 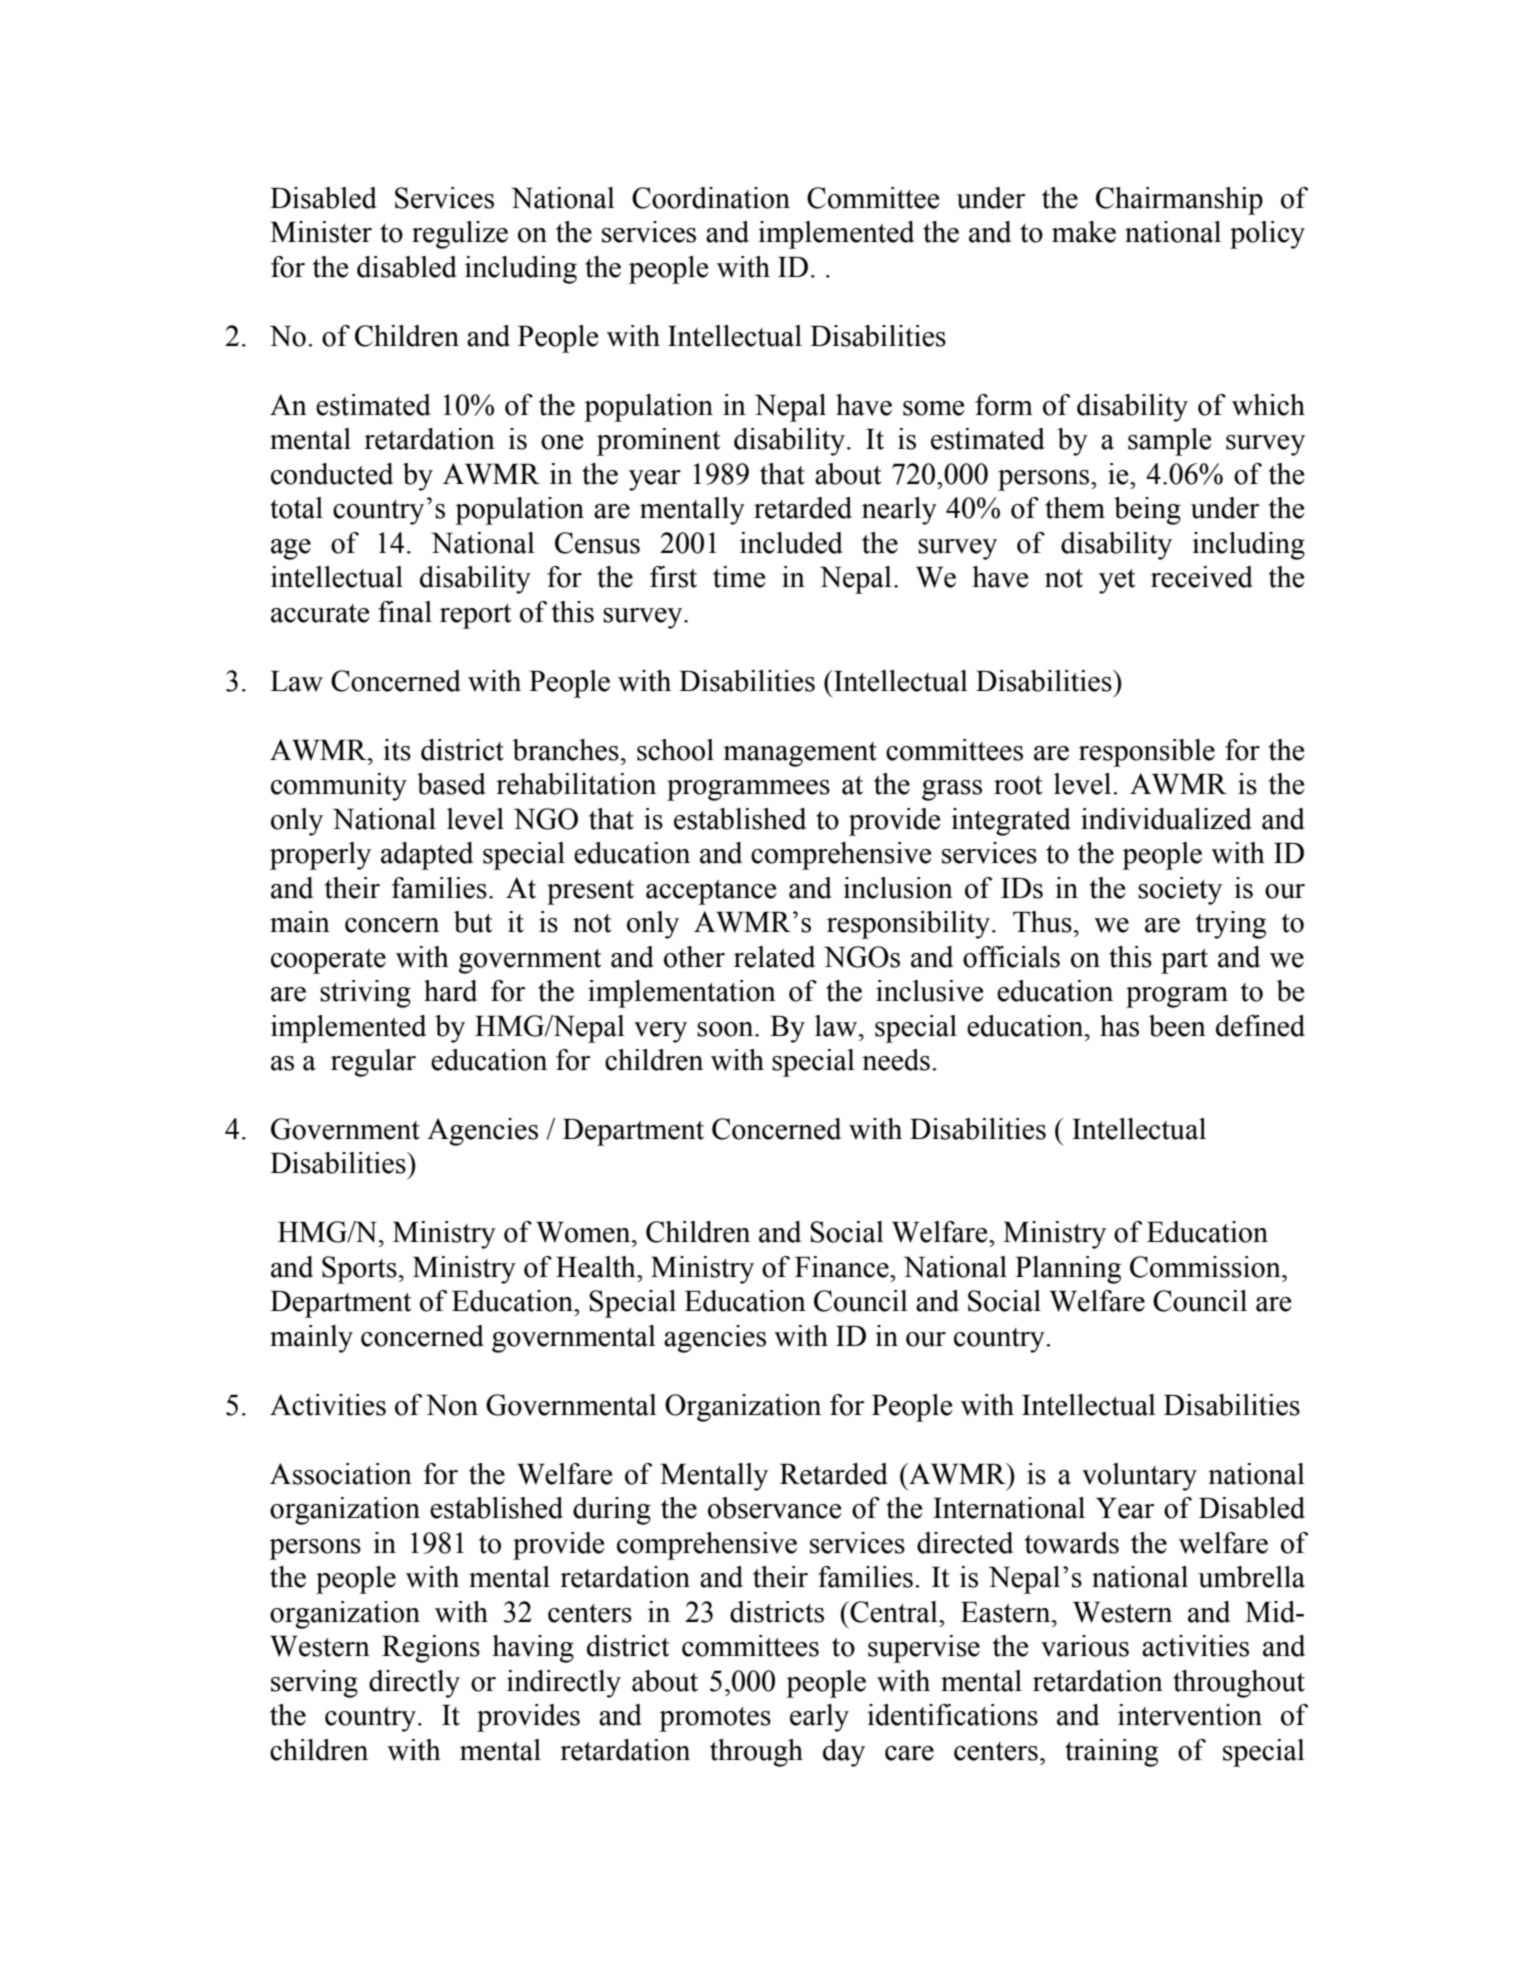 What do you see at coordinates (314, 1684) in the page?
I see `serving` at bounding box center [314, 1684].
